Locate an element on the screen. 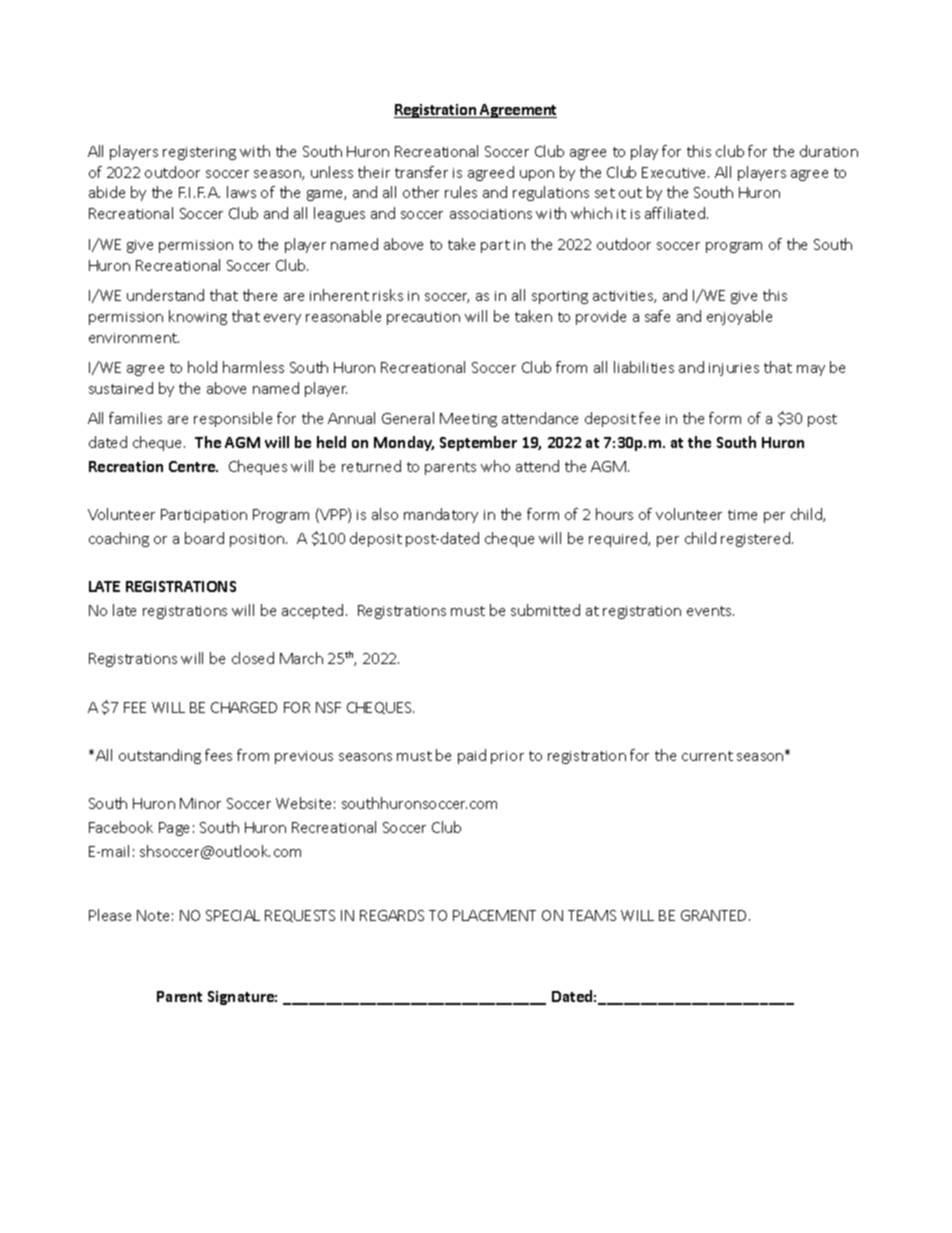  mandatory is located at coordinates (441, 515).
